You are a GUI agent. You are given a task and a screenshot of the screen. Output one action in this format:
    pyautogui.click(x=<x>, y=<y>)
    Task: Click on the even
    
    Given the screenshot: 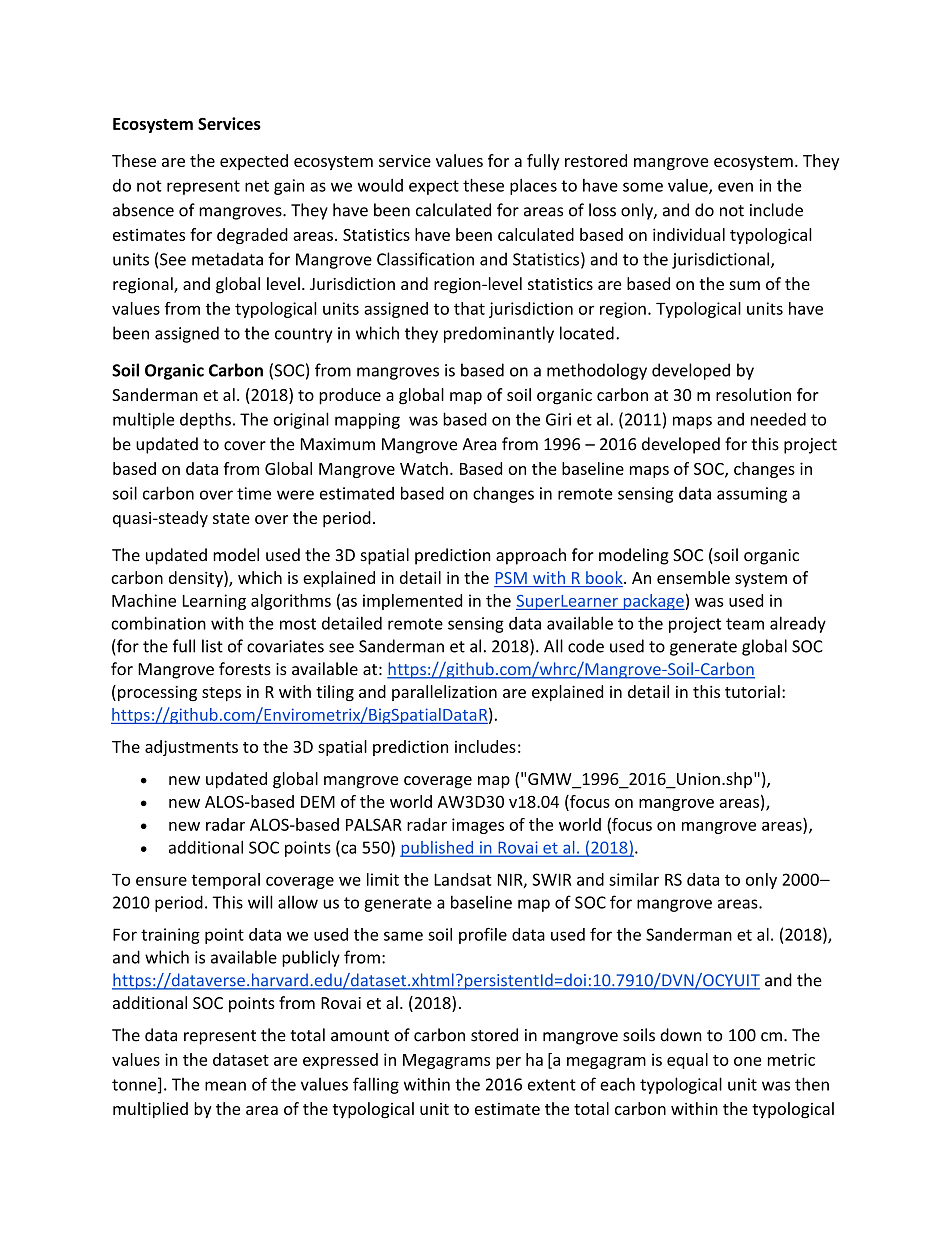 What is the action you would take?
    pyautogui.click(x=735, y=187)
